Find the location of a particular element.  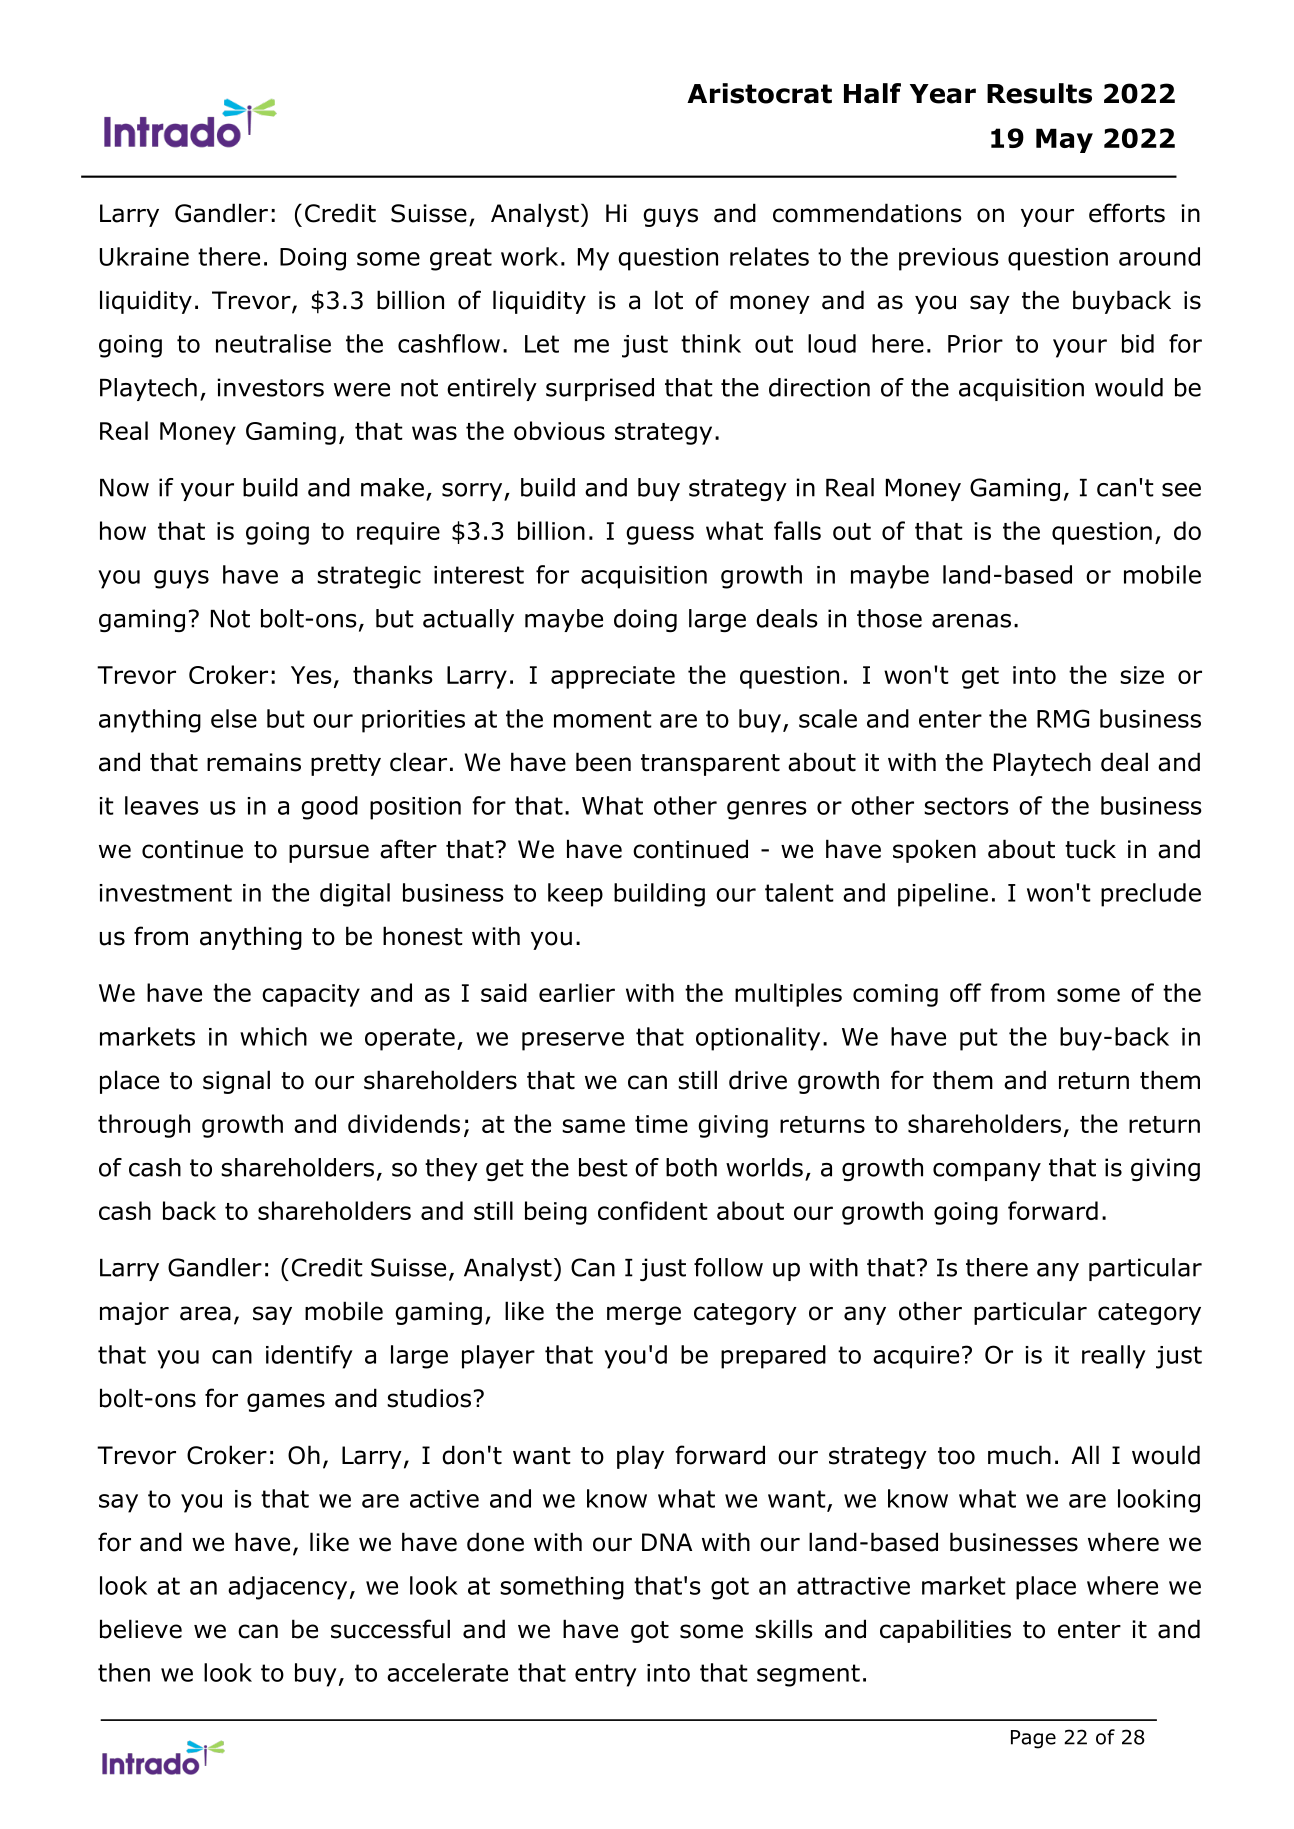

investment is located at coordinates (165, 893).
